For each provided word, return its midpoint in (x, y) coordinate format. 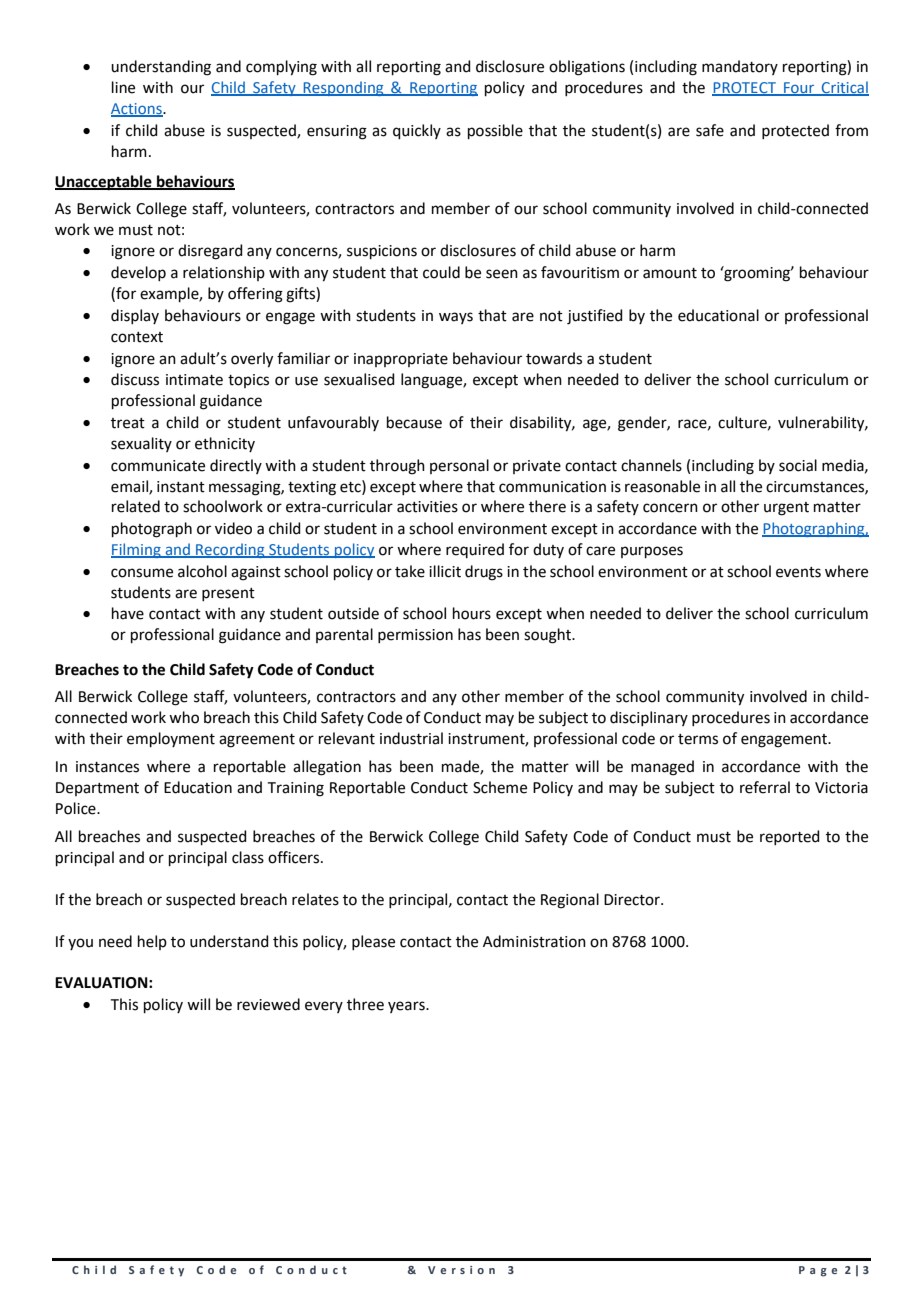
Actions (137, 110)
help (152, 942)
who (184, 717)
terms (698, 739)
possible (495, 131)
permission (415, 636)
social (798, 465)
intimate (194, 380)
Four (799, 89)
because (414, 422)
